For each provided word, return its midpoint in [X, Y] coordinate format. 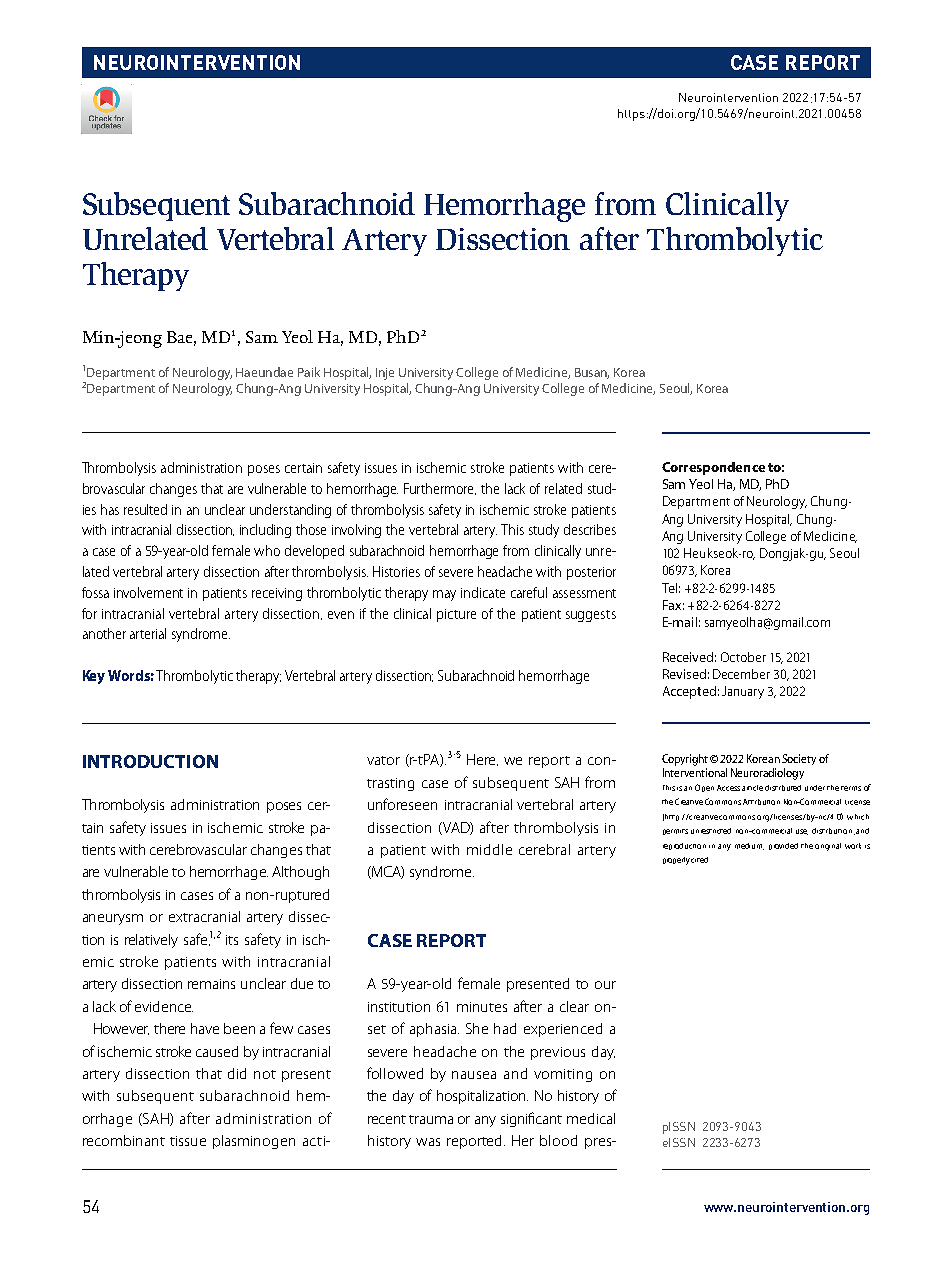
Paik [309, 372]
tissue [188, 1141]
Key [94, 677]
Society [799, 759]
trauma [431, 1119]
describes [590, 529]
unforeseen [402, 804]
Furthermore [440, 489]
